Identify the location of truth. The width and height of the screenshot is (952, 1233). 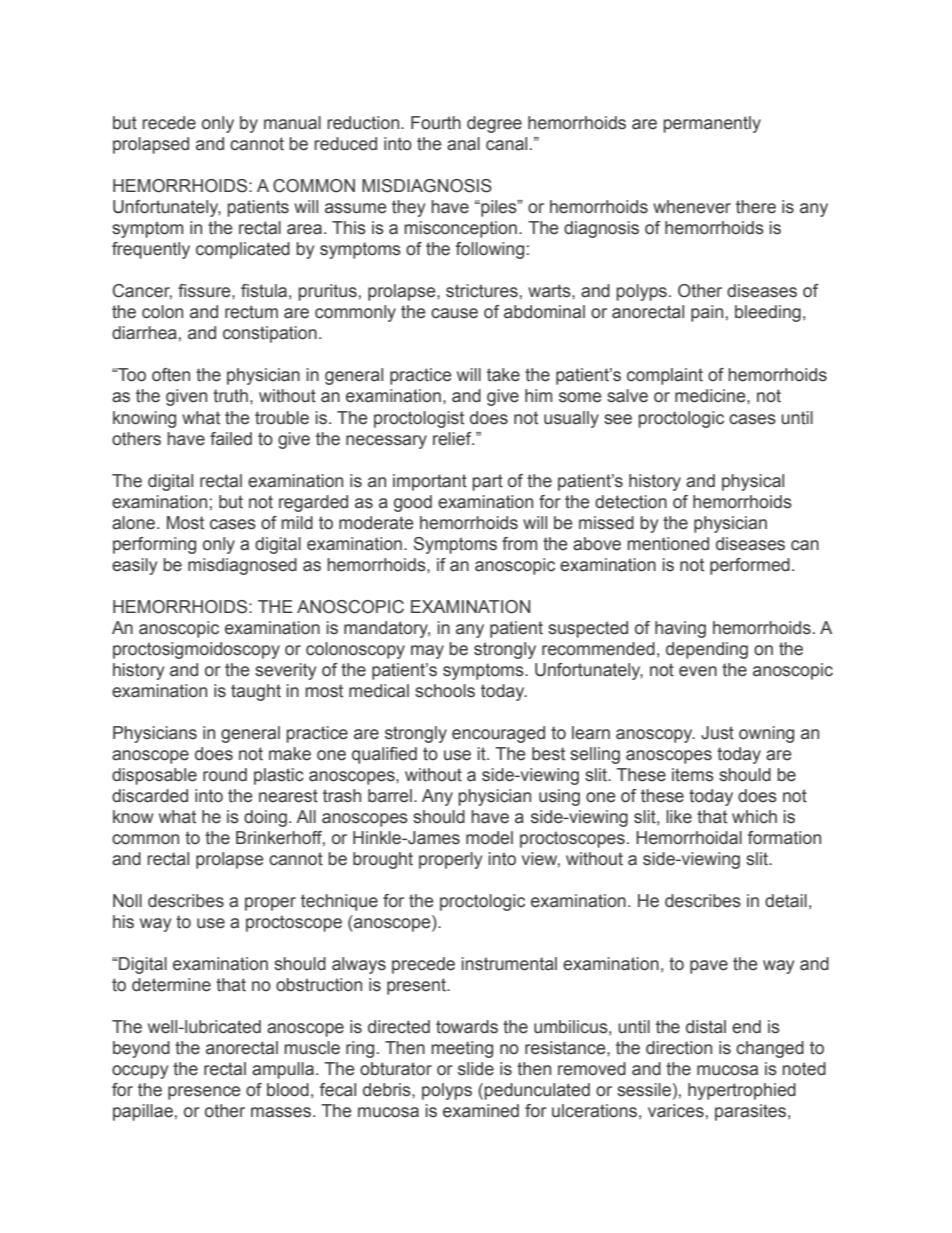
(230, 396).
